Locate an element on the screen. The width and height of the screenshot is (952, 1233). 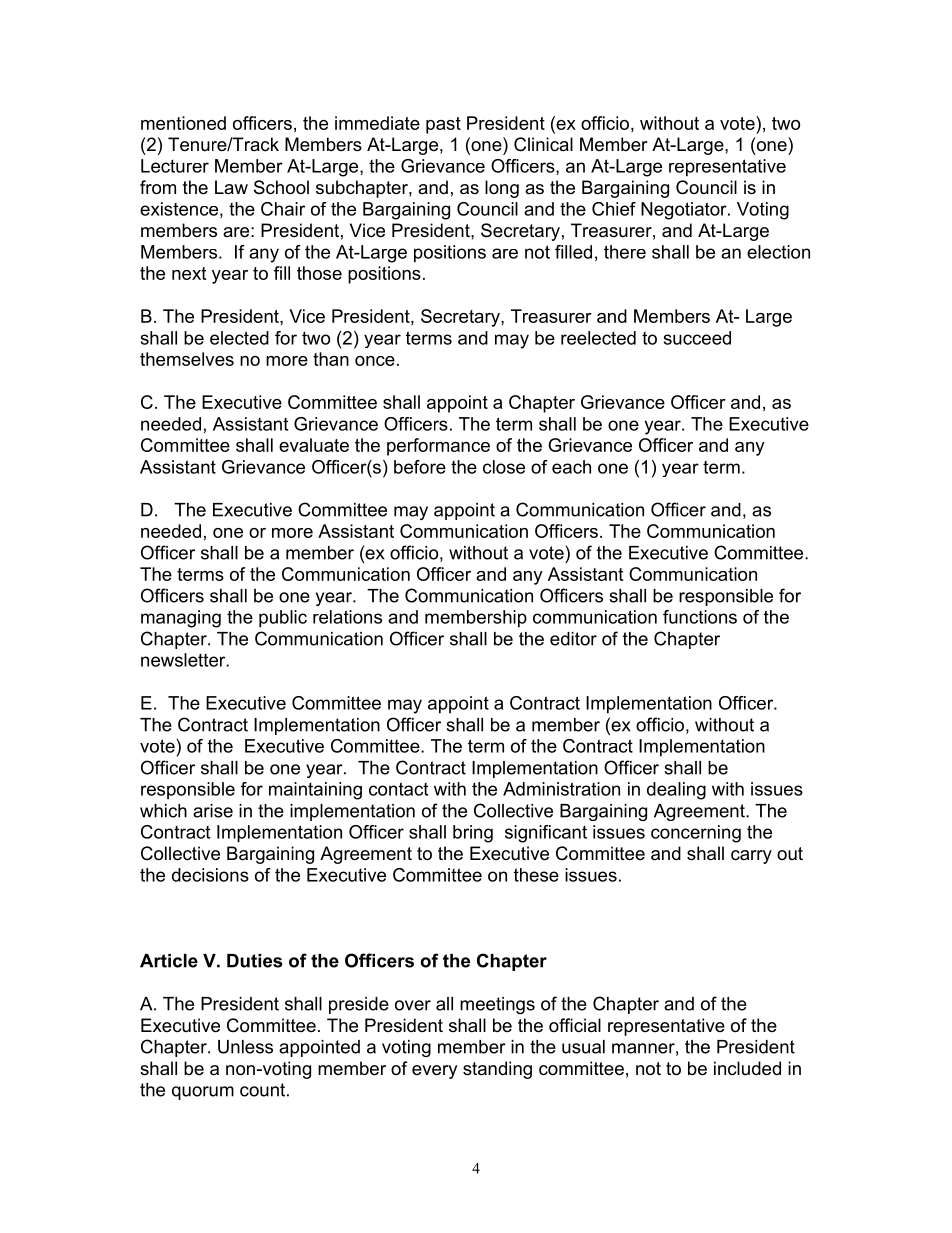
Law is located at coordinates (231, 187).
